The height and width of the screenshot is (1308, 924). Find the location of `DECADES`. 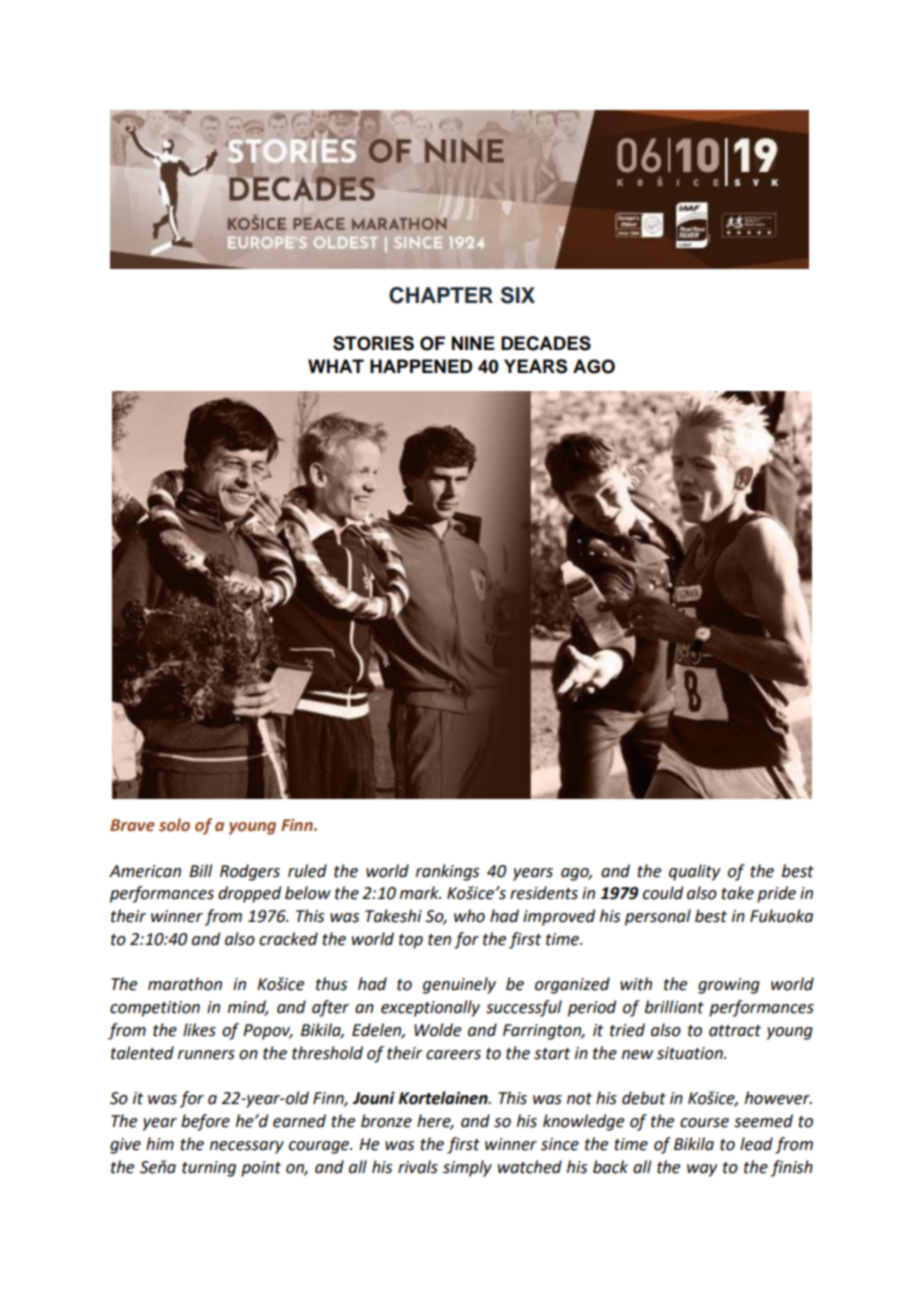

DECADES is located at coordinates (546, 343).
